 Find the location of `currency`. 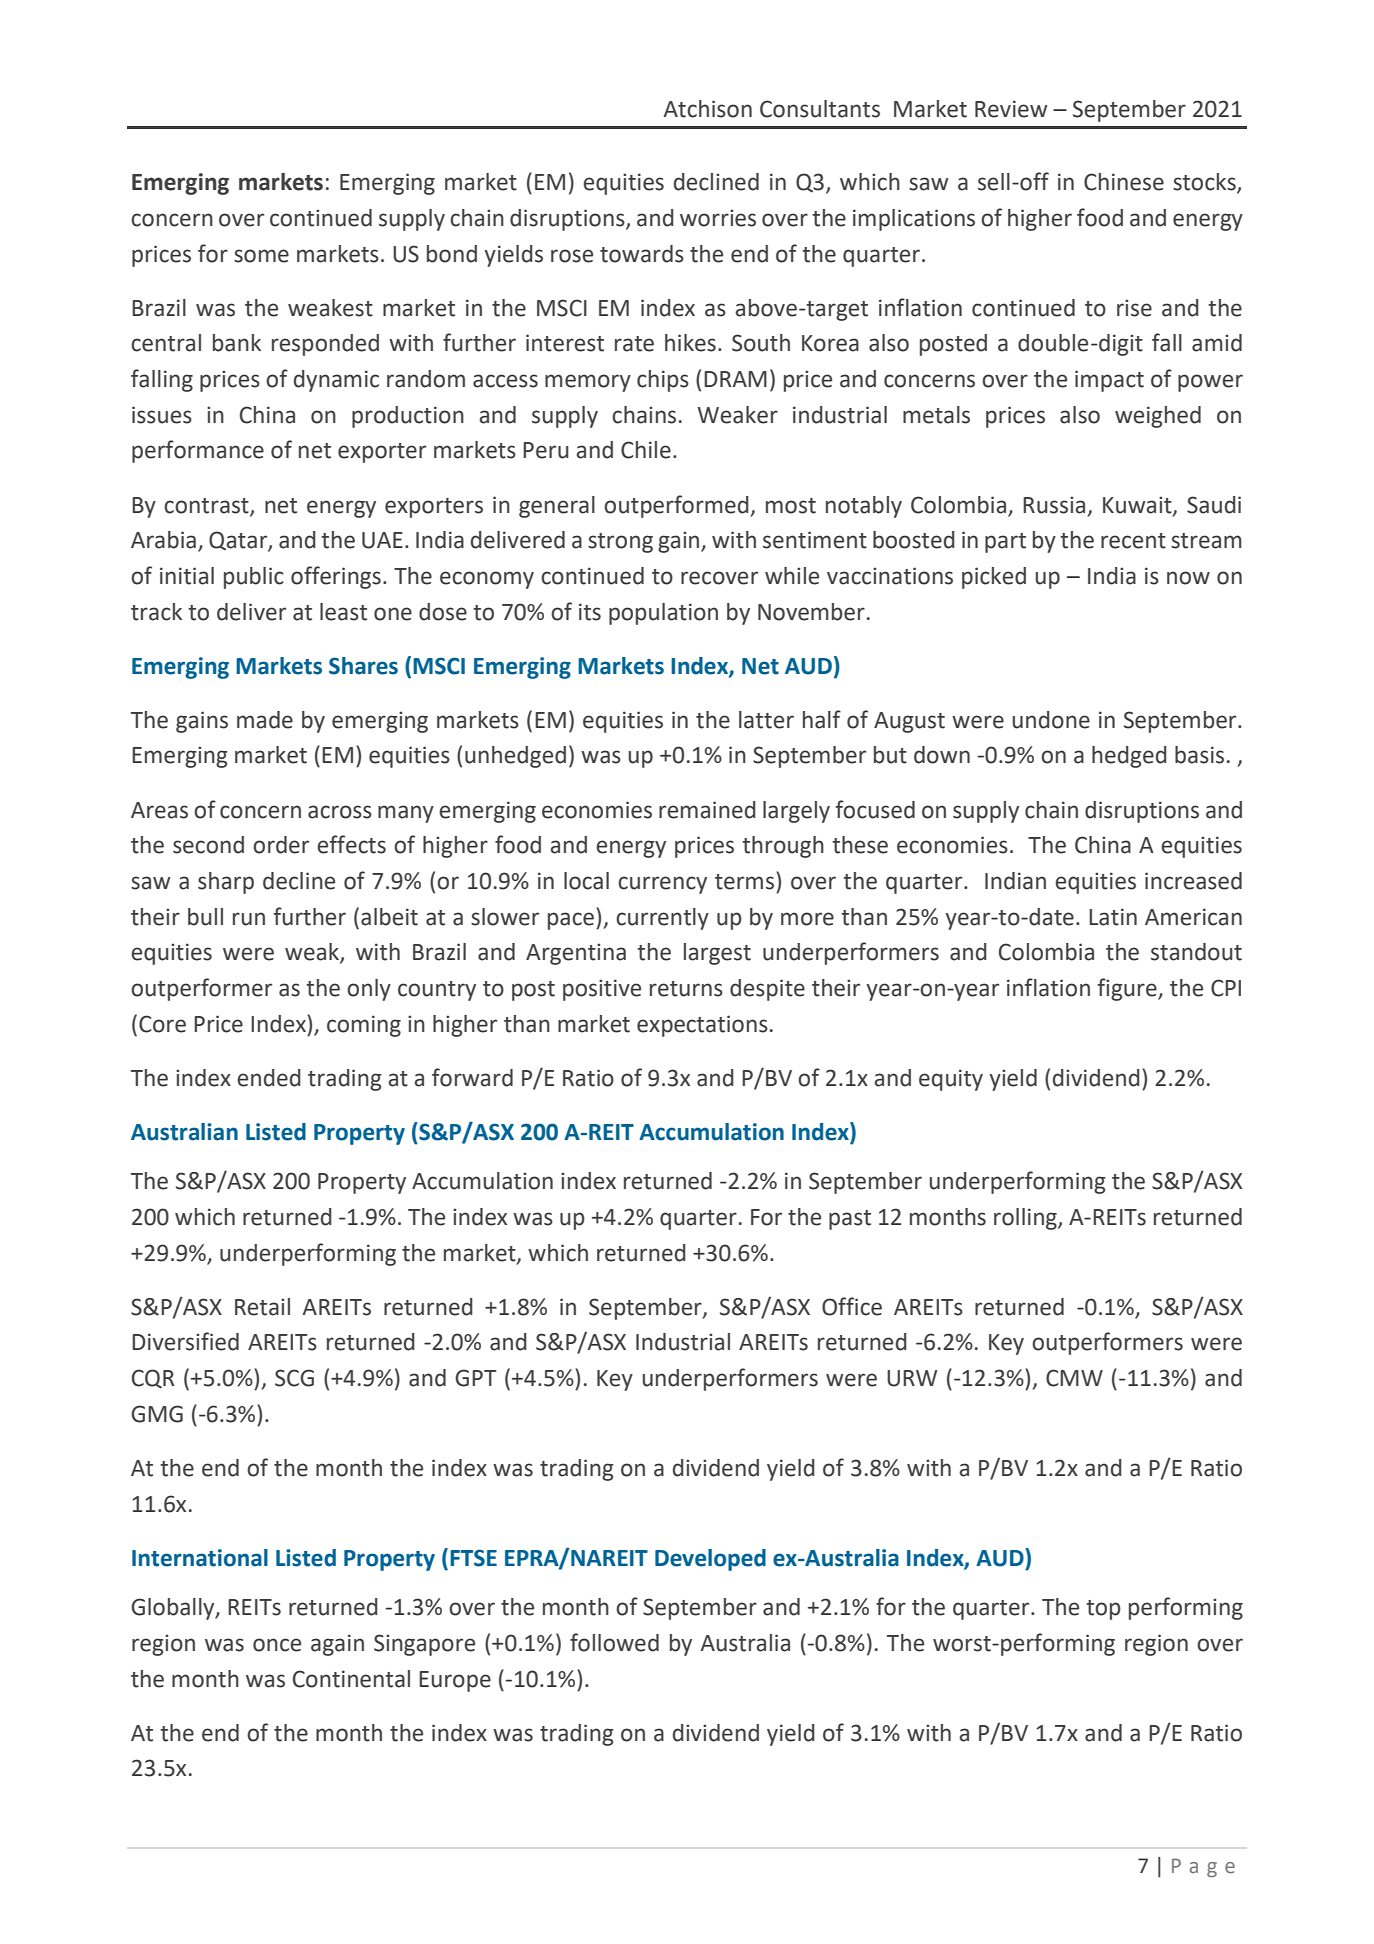

currency is located at coordinates (662, 885).
